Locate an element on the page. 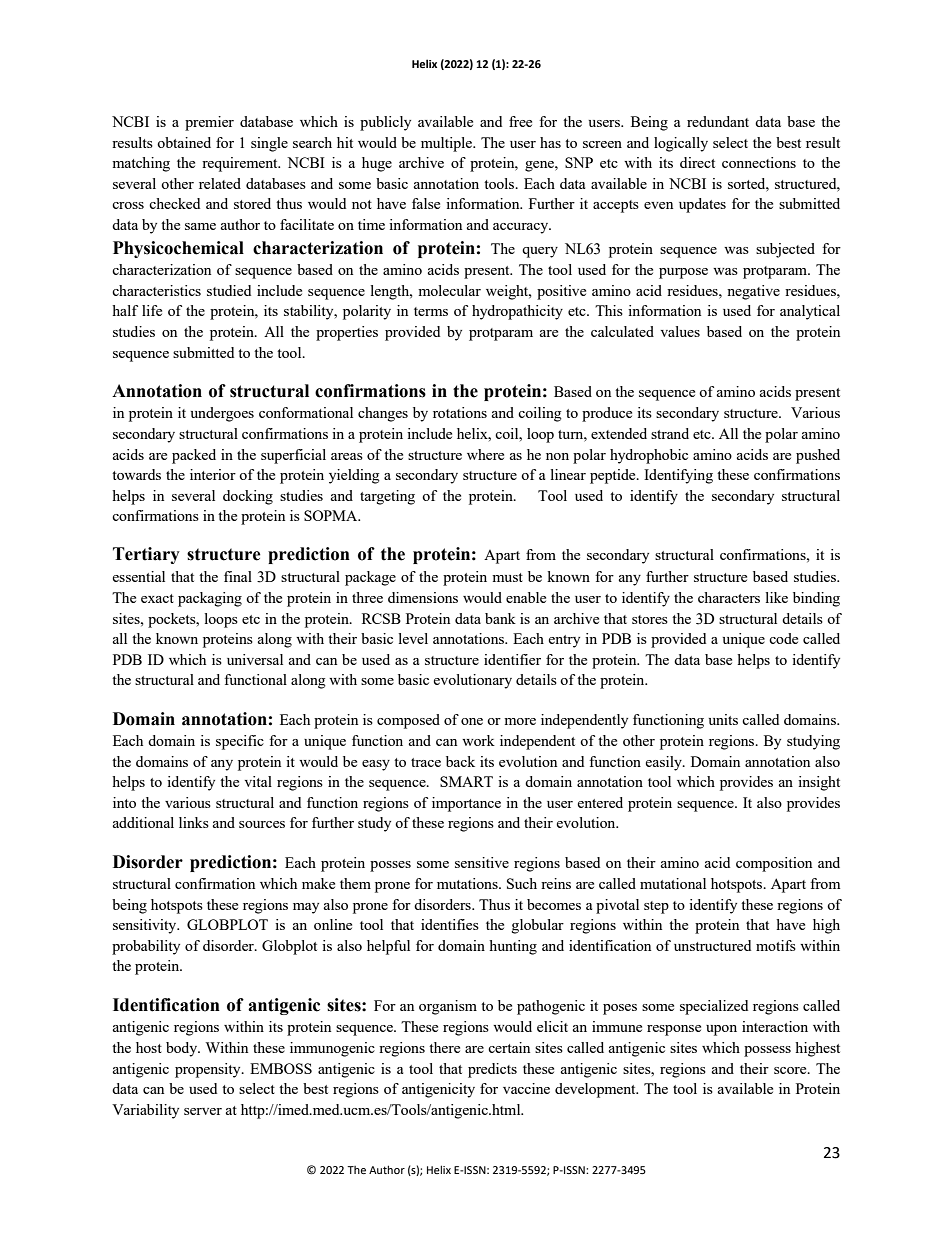 The image size is (952, 1233). composition is located at coordinates (774, 864).
